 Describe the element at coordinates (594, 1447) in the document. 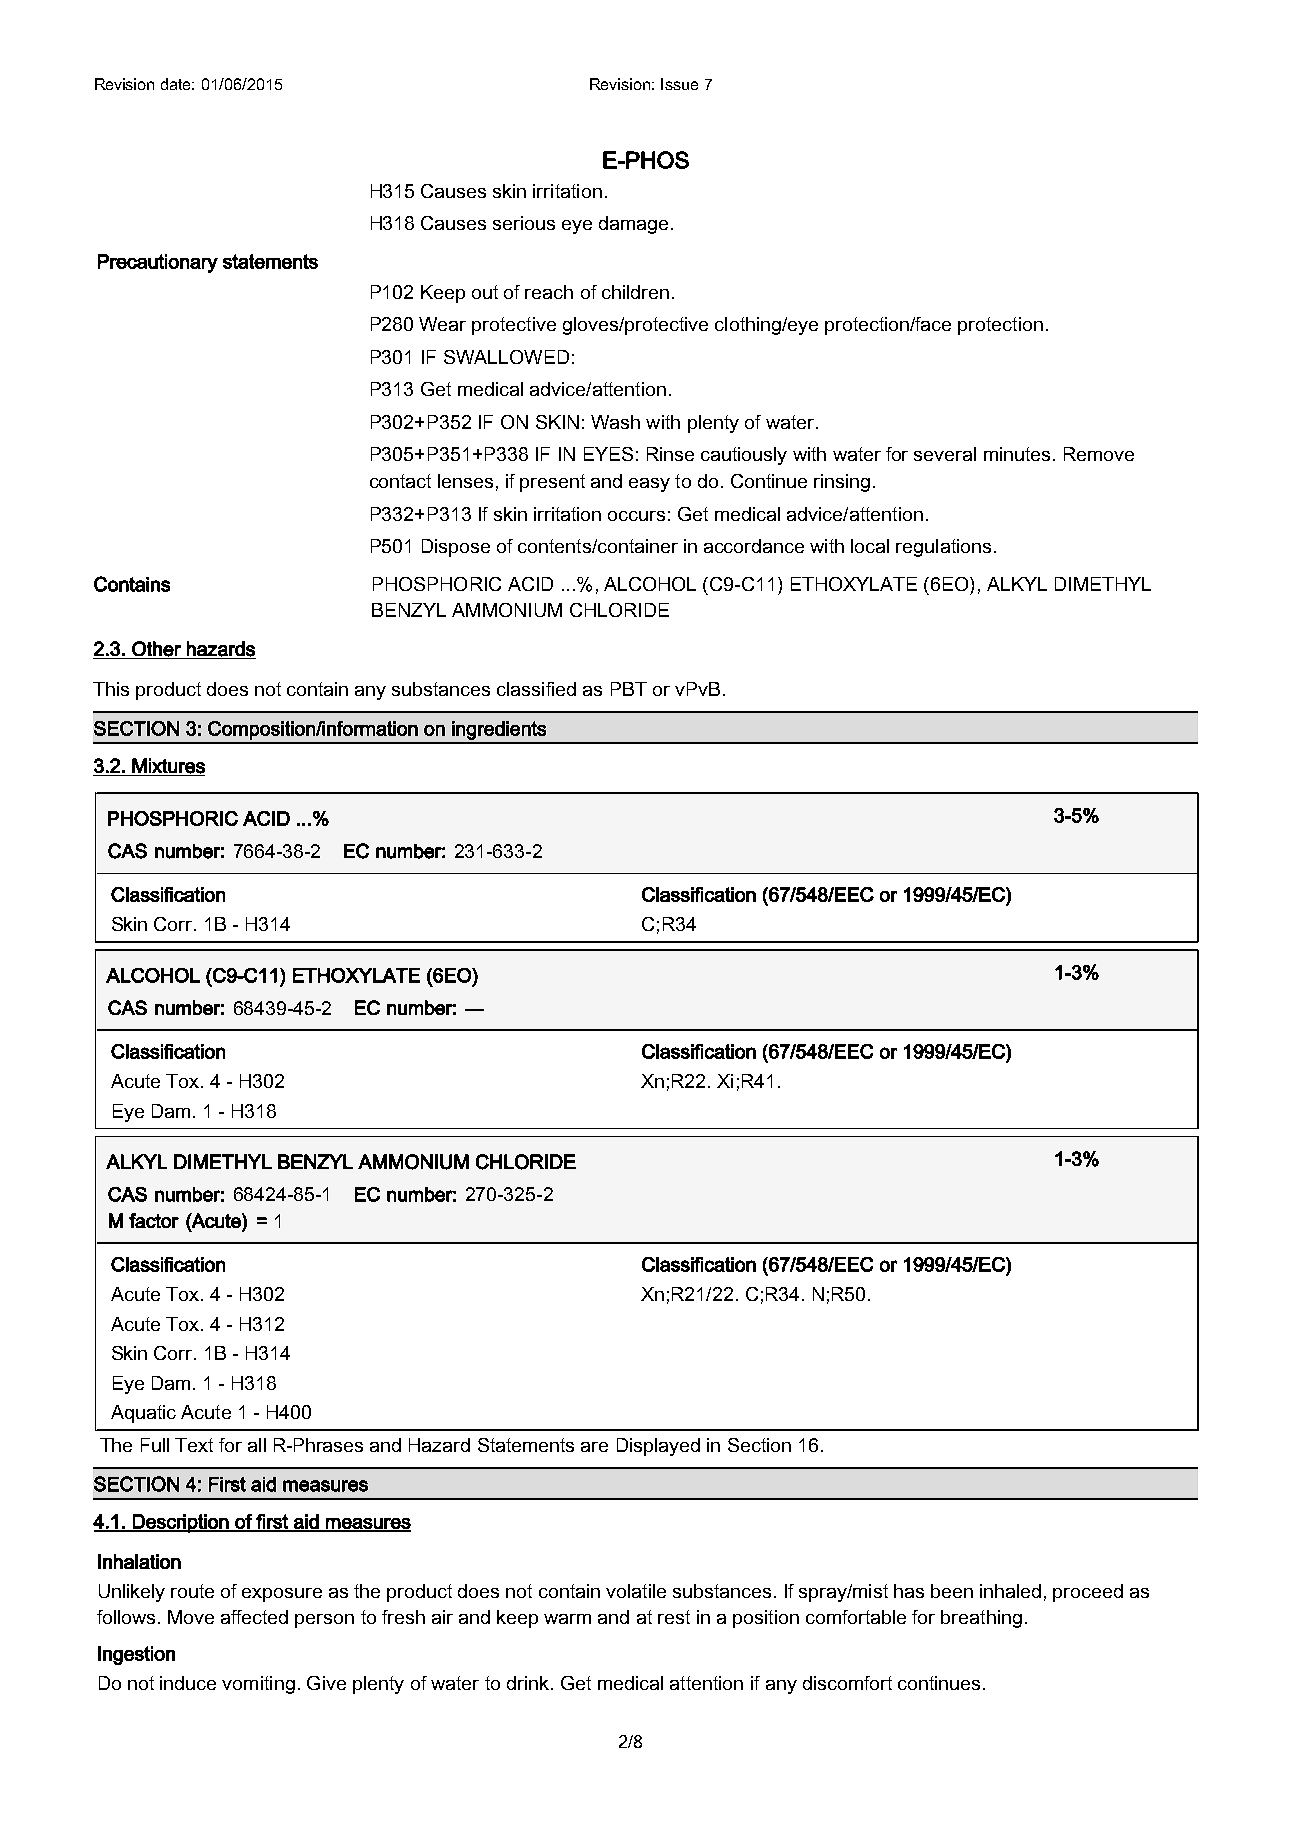

I see `are` at that location.
